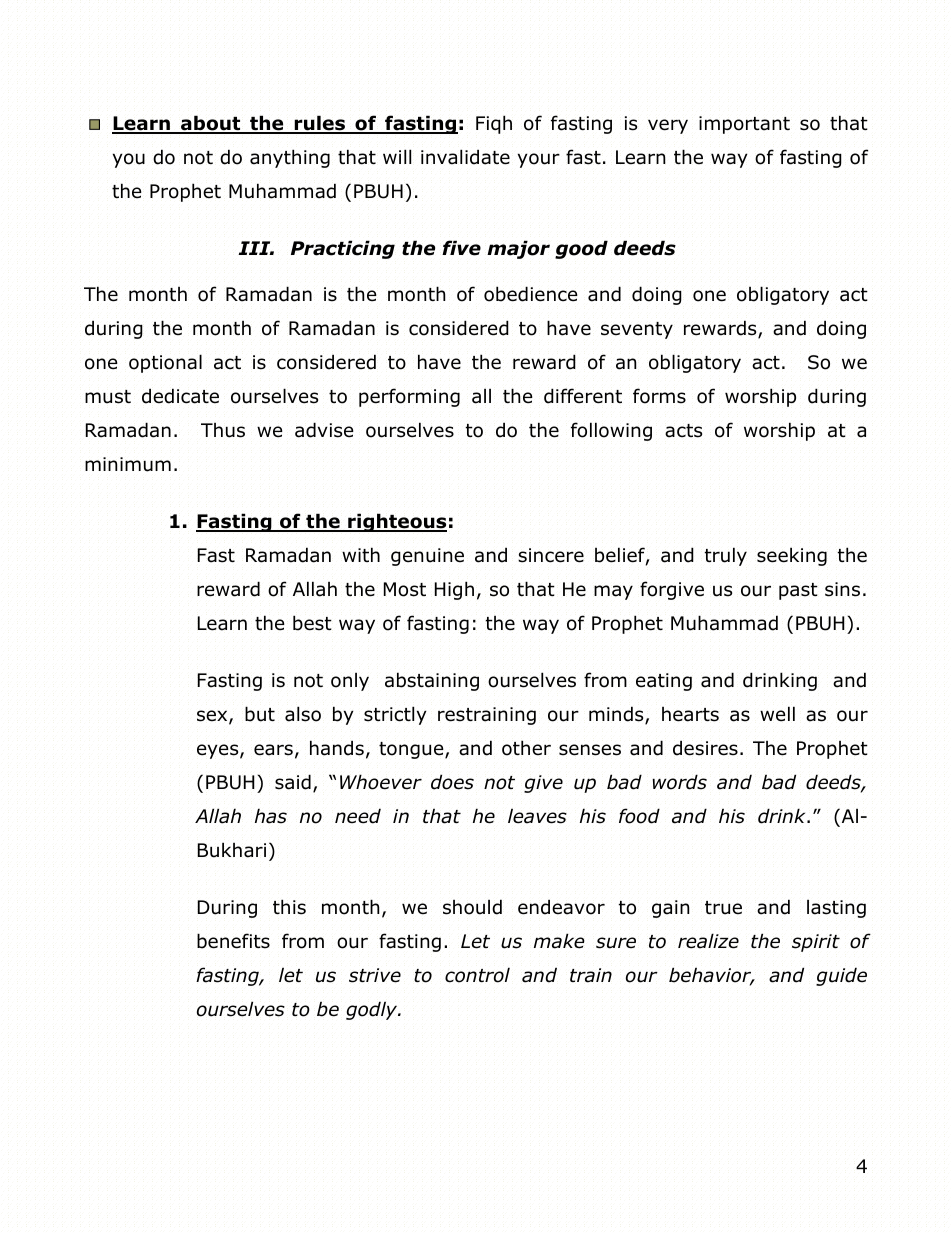 The height and width of the document is (1233, 952). I want to click on ears, so click(273, 750).
